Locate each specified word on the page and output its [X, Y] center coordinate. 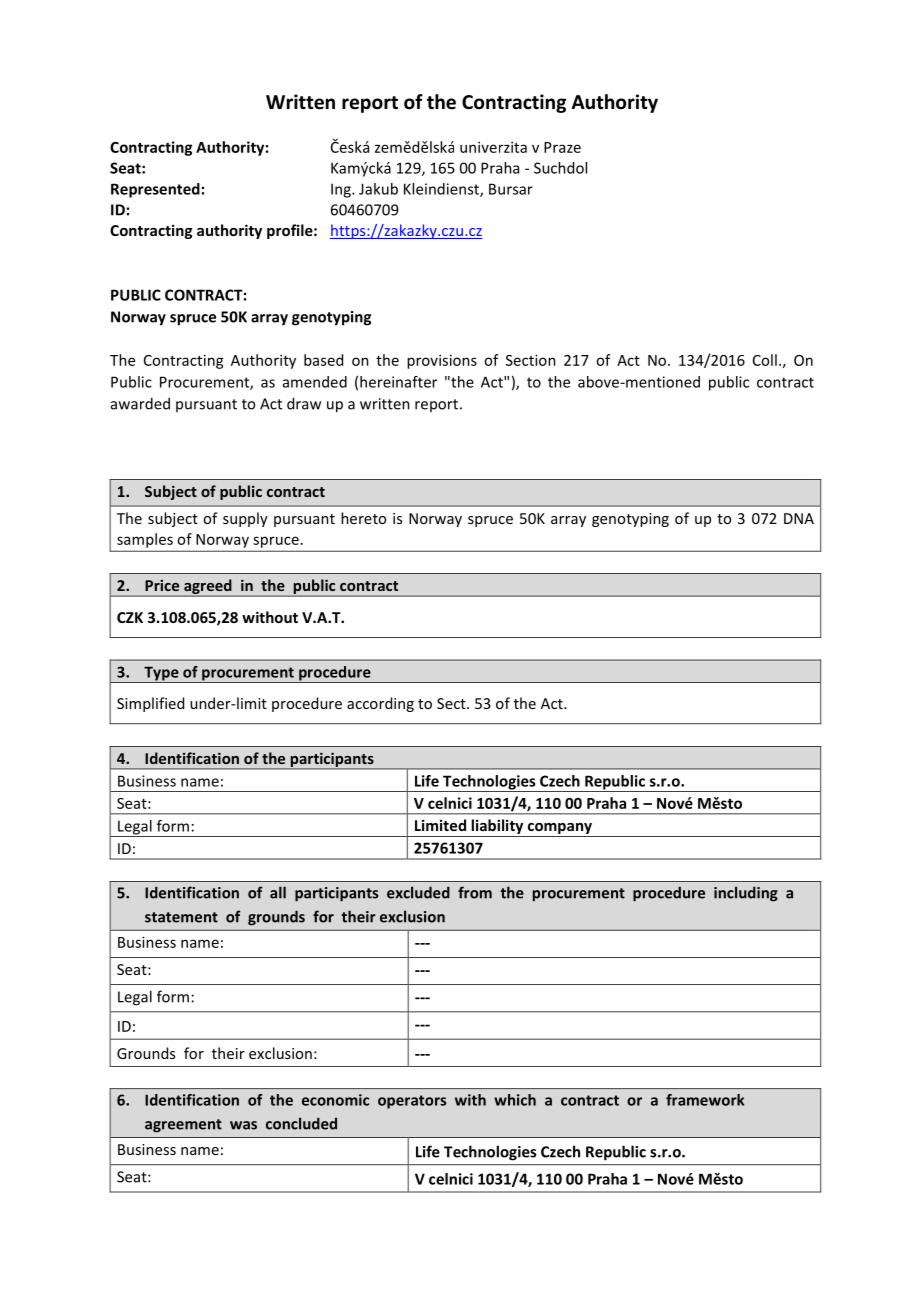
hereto [363, 518]
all [278, 892]
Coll [765, 360]
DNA [799, 518]
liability [497, 828]
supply [245, 519]
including [746, 894]
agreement [183, 1126]
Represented [155, 190]
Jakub [378, 189]
